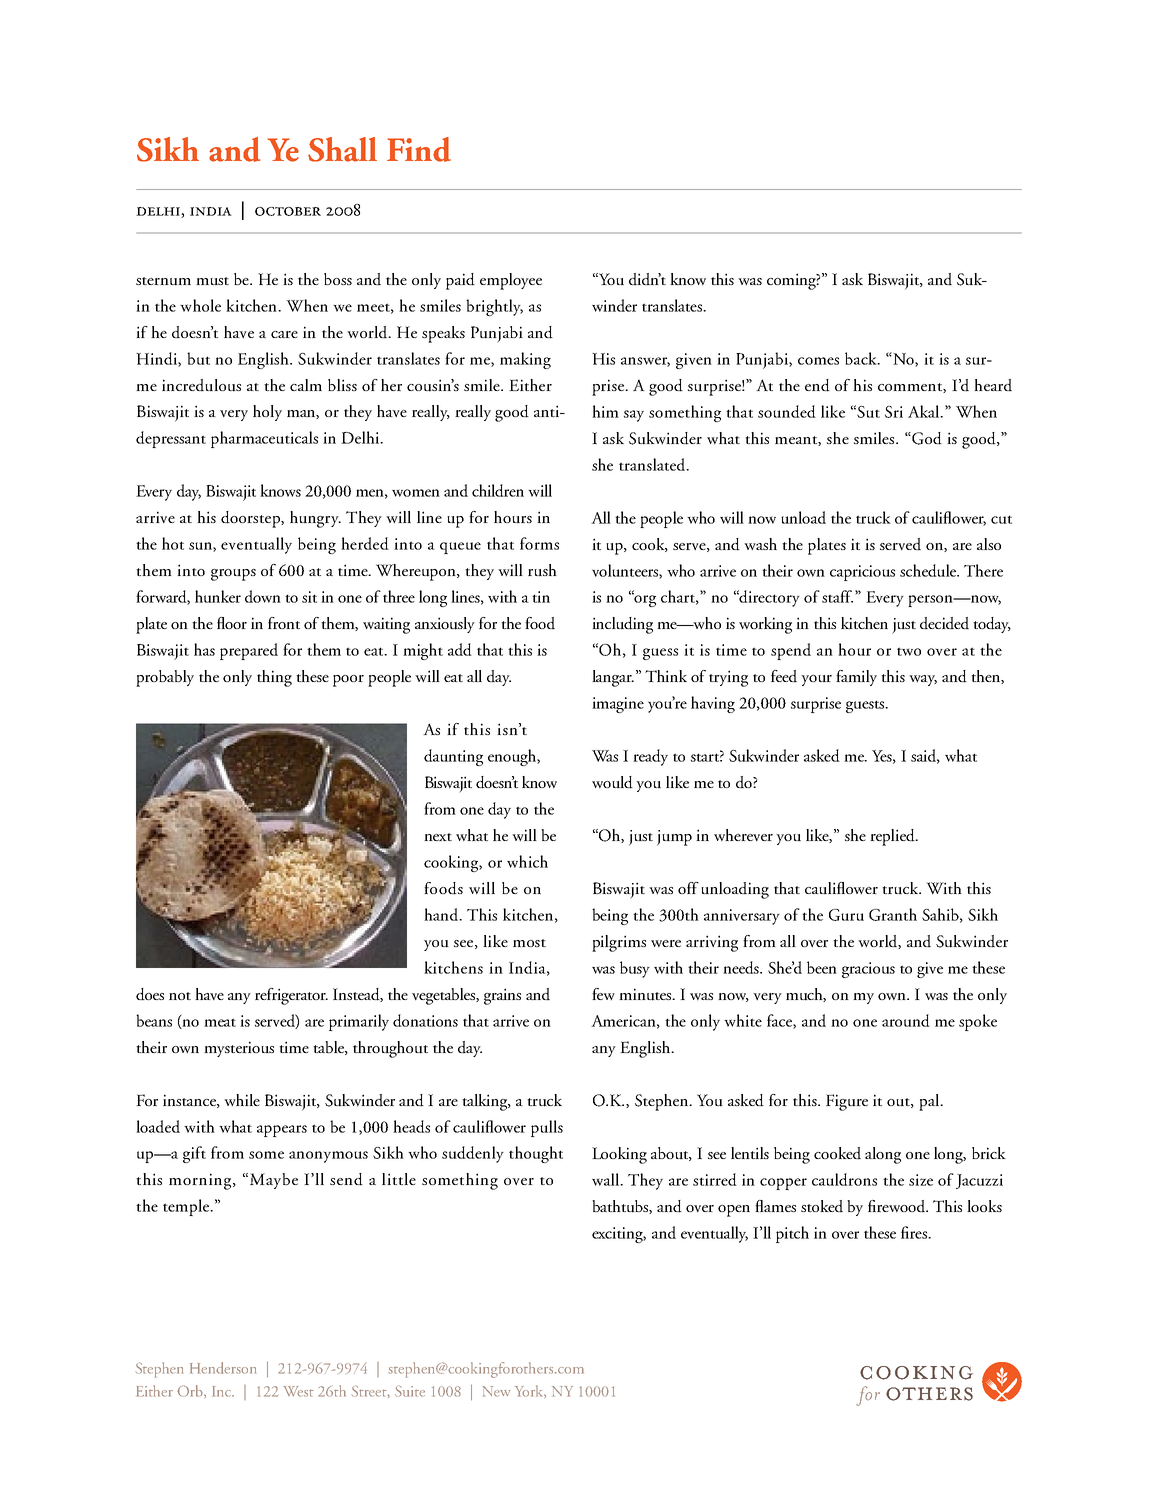 The width and height of the document is (1158, 1498). I want to click on refrigerator, so click(291, 996).
